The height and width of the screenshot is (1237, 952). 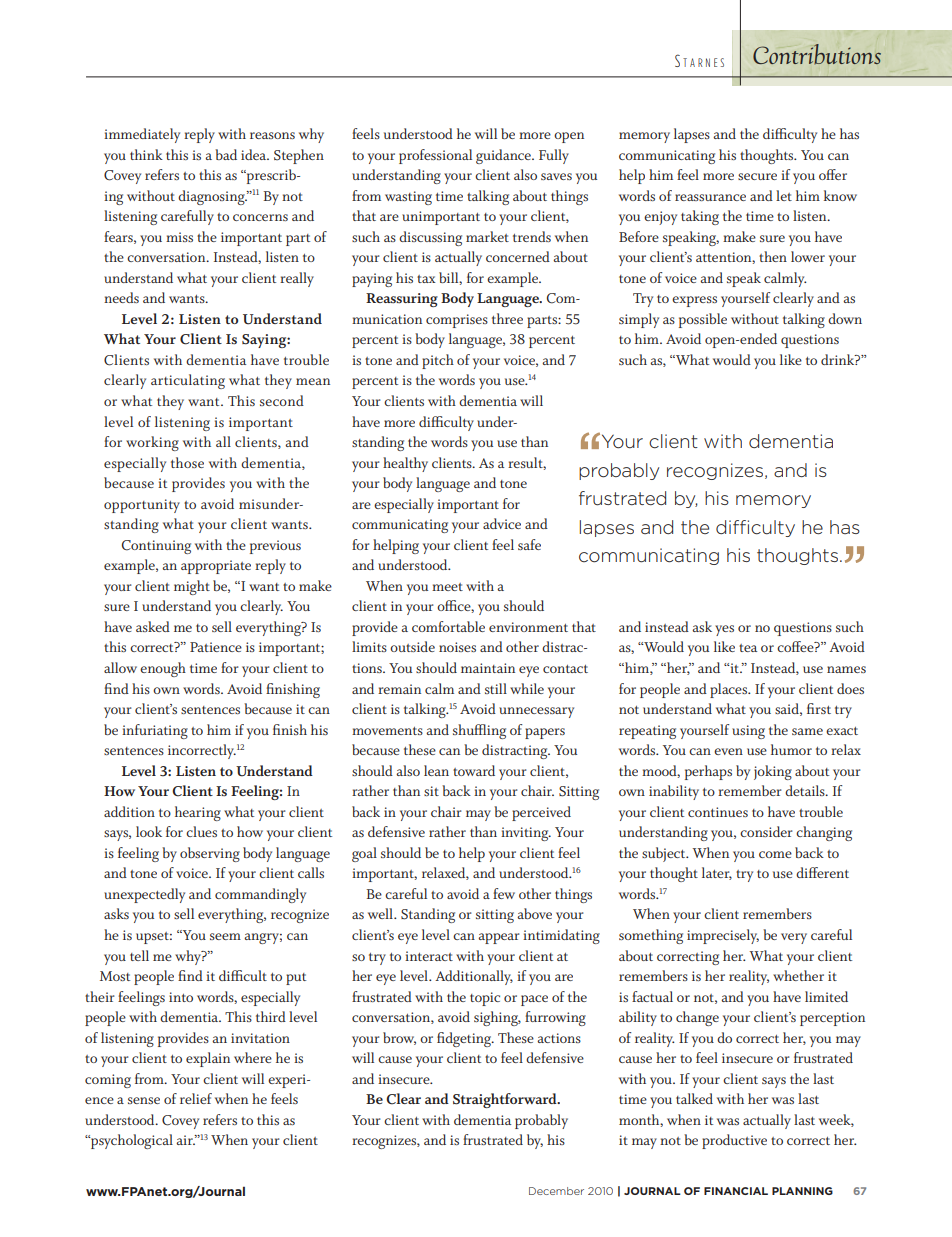 What do you see at coordinates (188, 381) in the screenshot?
I see `articulating` at bounding box center [188, 381].
